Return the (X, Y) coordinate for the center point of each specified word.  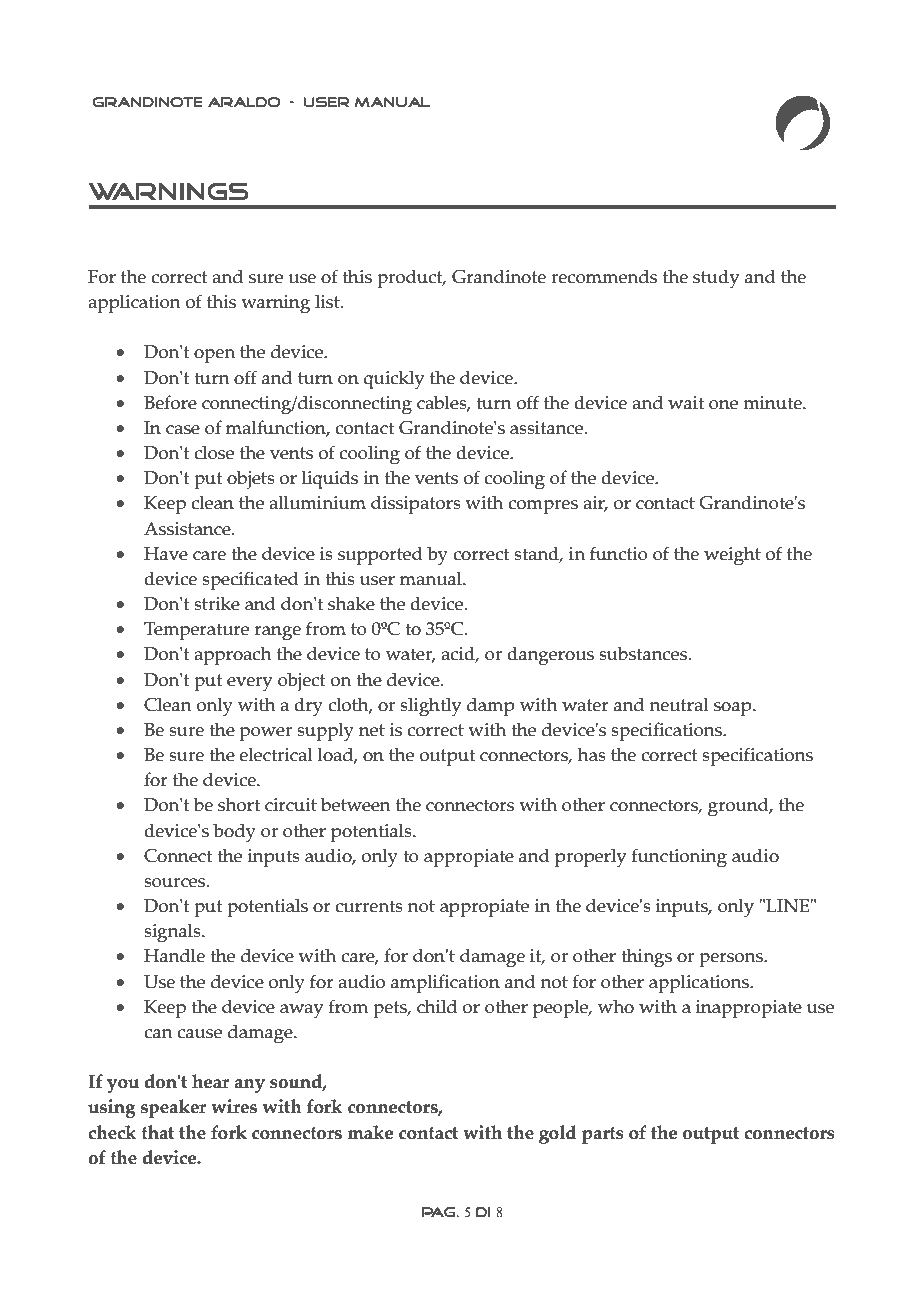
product (411, 279)
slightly (430, 707)
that (158, 1132)
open (214, 356)
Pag (440, 1212)
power (266, 734)
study (716, 279)
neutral (679, 704)
